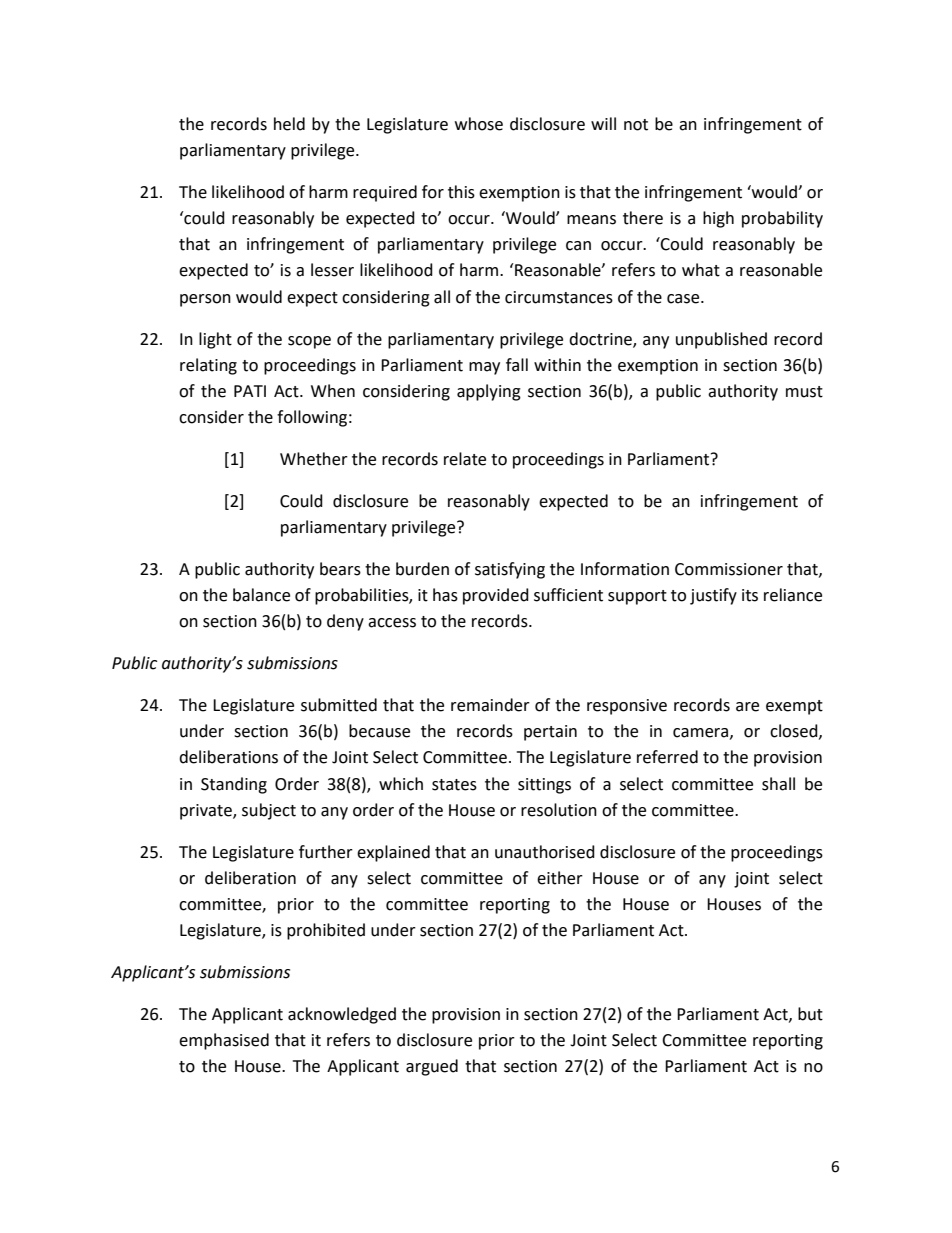 The image size is (952, 1233). I want to click on PATI, so click(250, 391).
